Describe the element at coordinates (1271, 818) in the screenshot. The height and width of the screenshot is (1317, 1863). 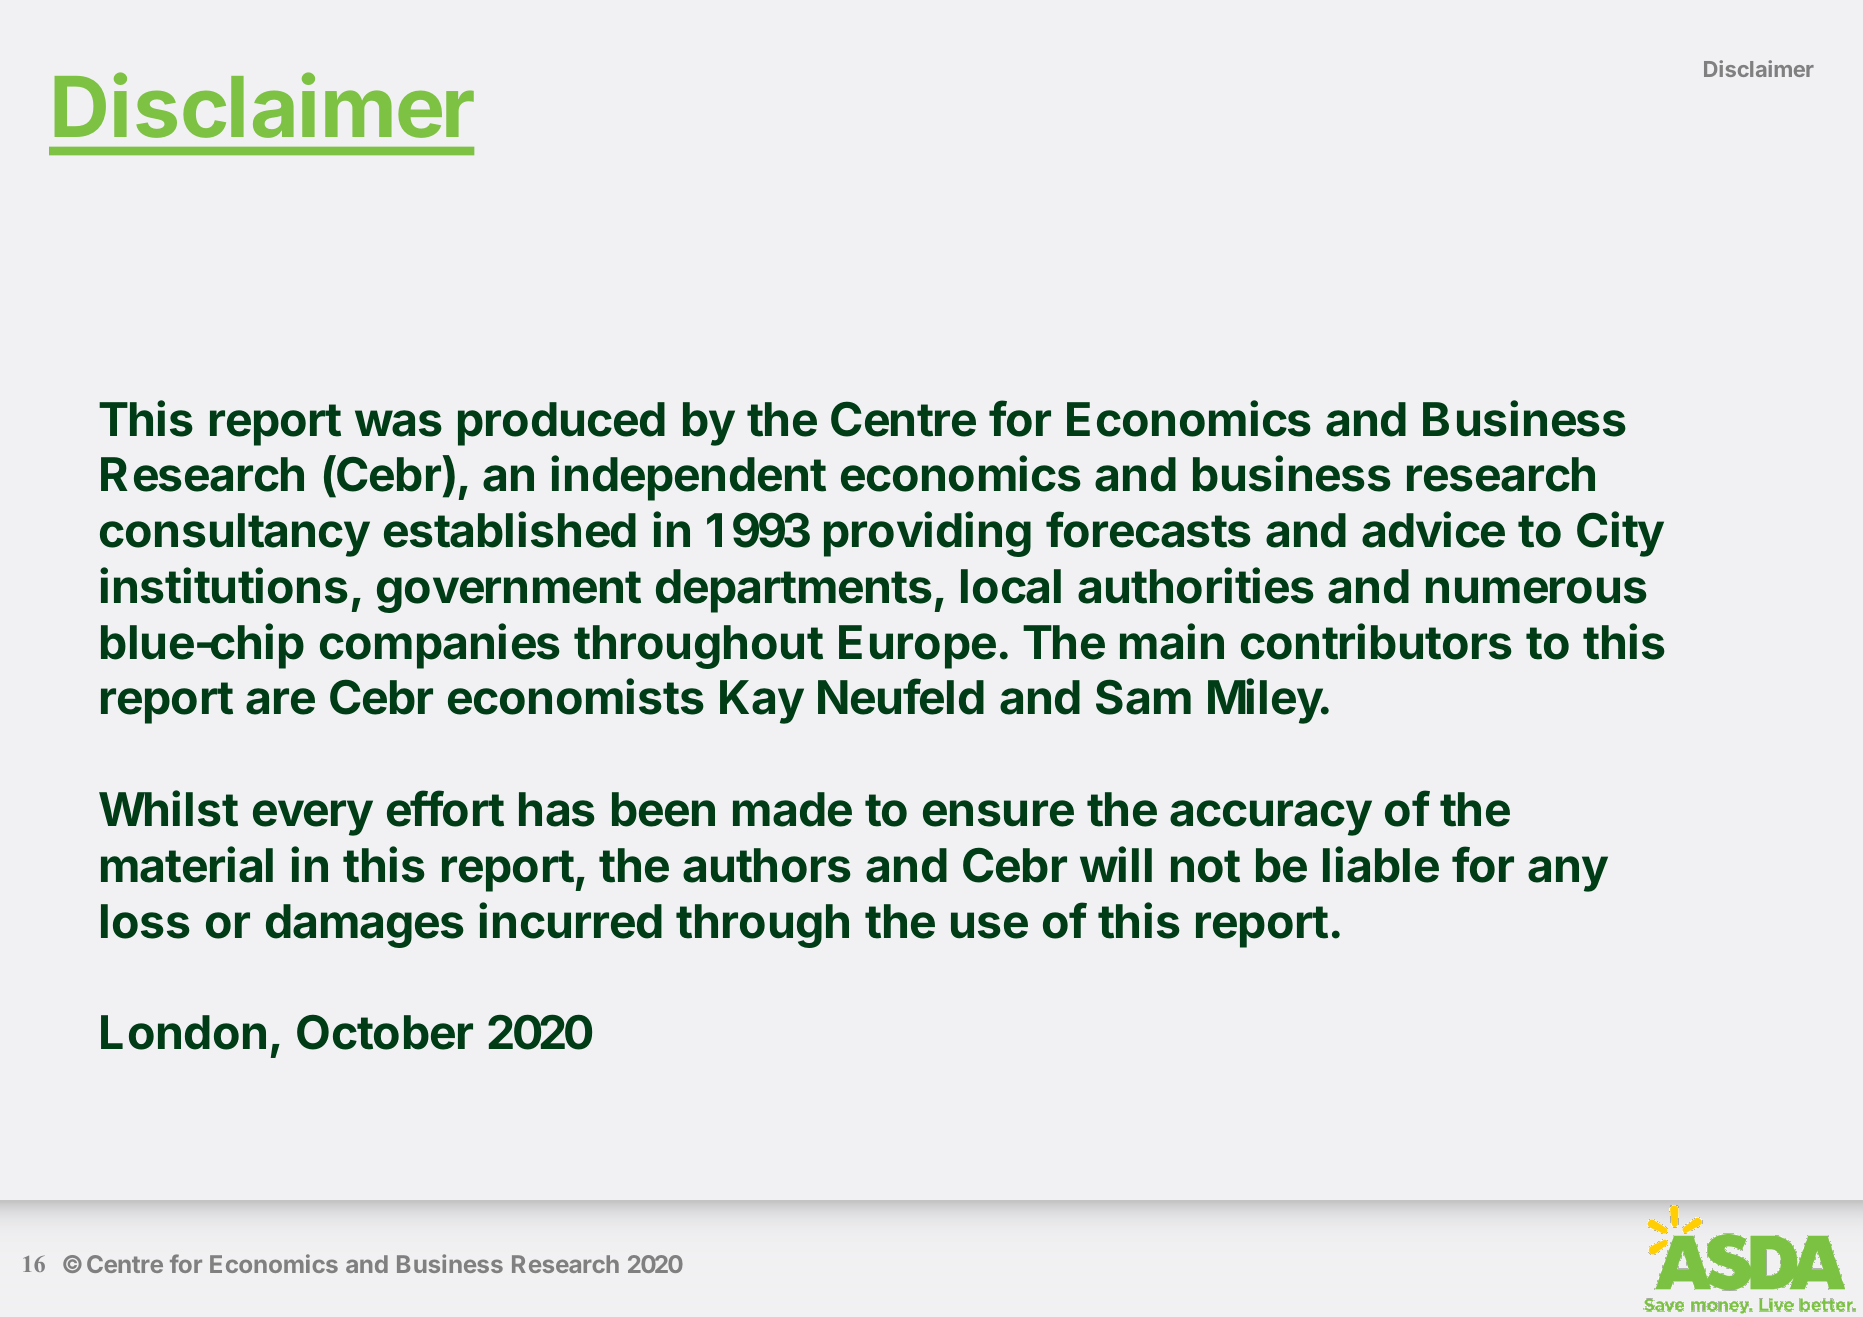
I see `accuracy` at that location.
